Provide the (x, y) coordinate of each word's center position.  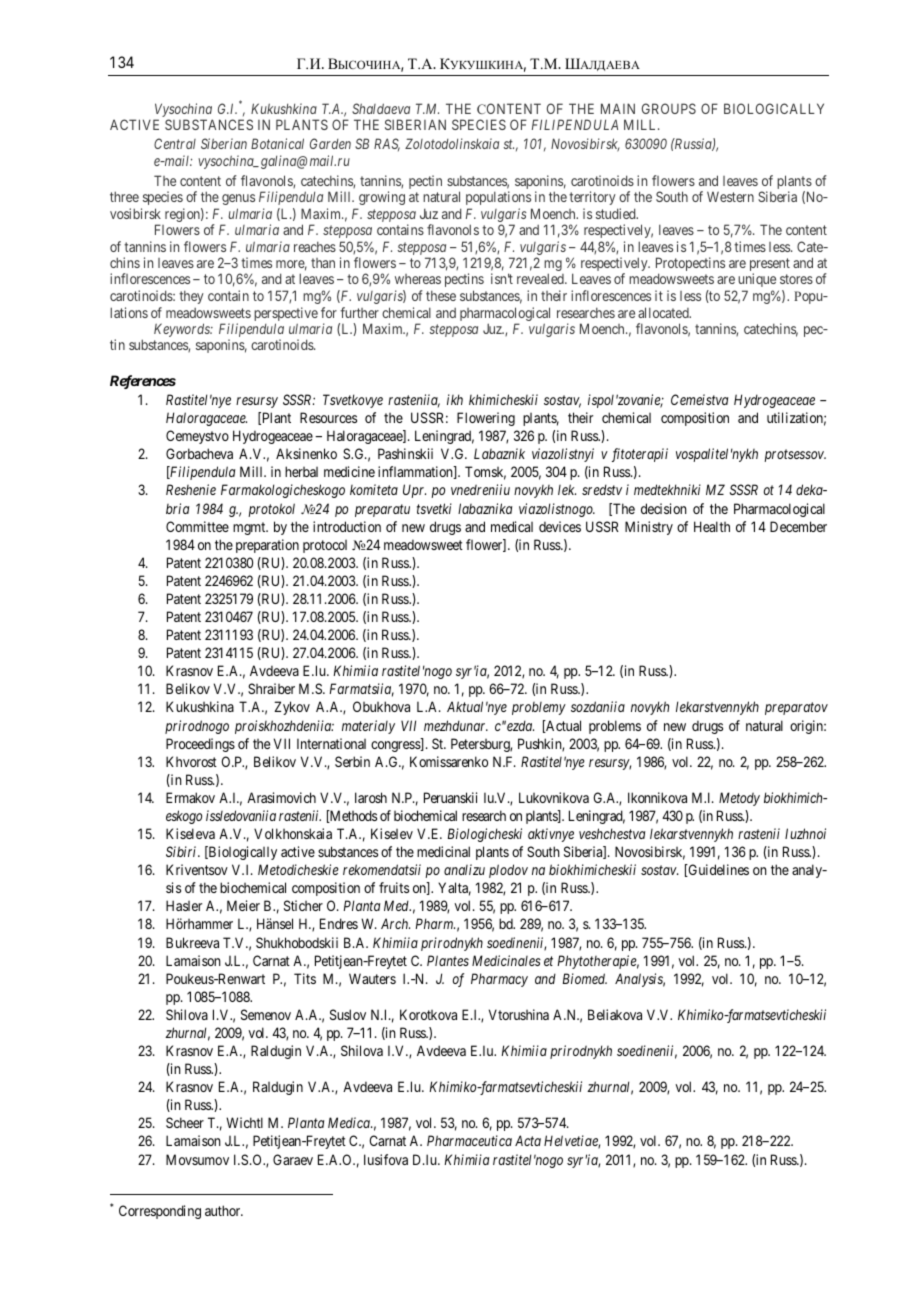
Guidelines (717, 870)
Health (712, 526)
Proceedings (200, 745)
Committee (197, 526)
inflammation (416, 472)
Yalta (454, 889)
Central (175, 143)
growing (382, 198)
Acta (528, 1140)
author (224, 1210)
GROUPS (669, 108)
